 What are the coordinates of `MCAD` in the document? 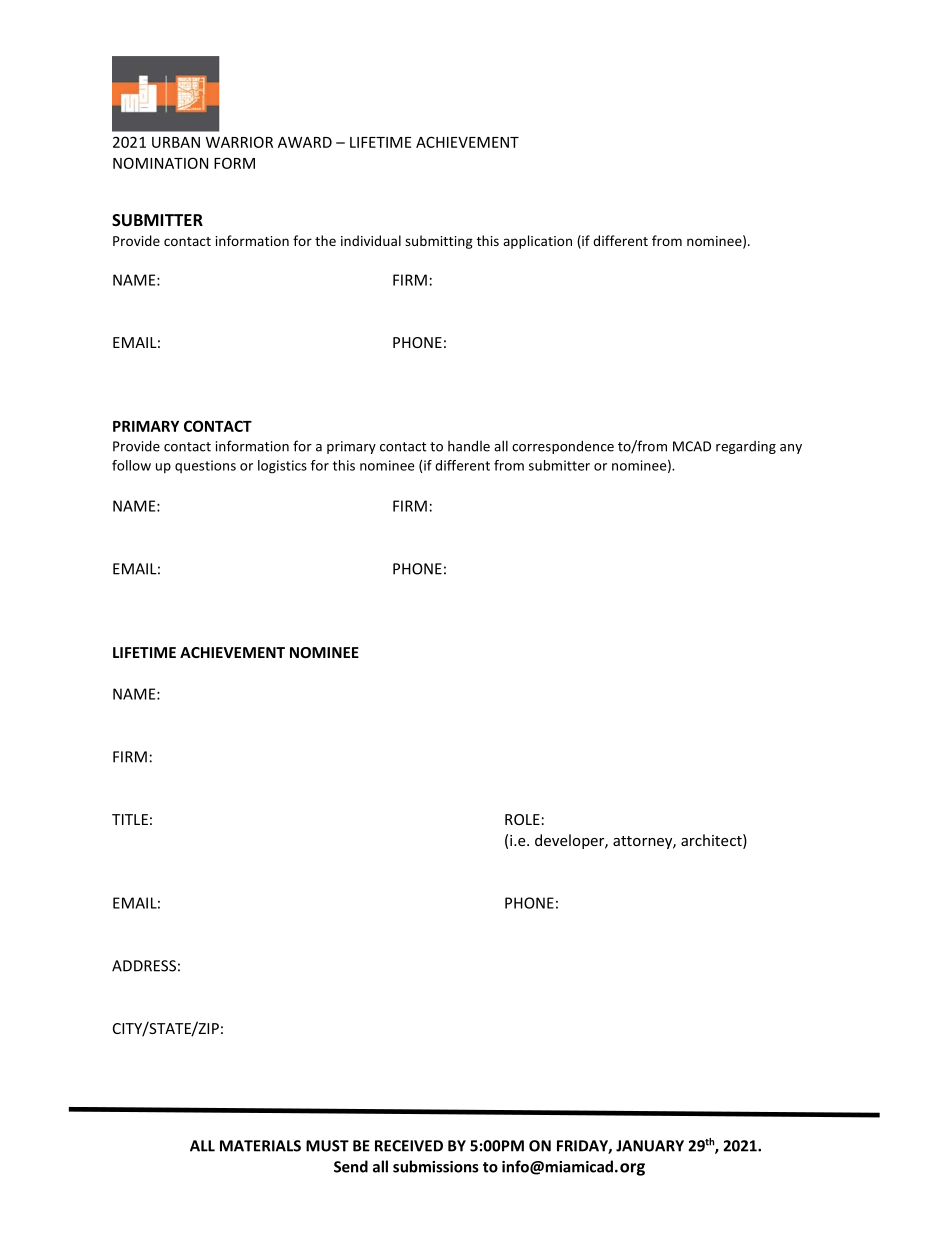 It's located at (692, 446).
